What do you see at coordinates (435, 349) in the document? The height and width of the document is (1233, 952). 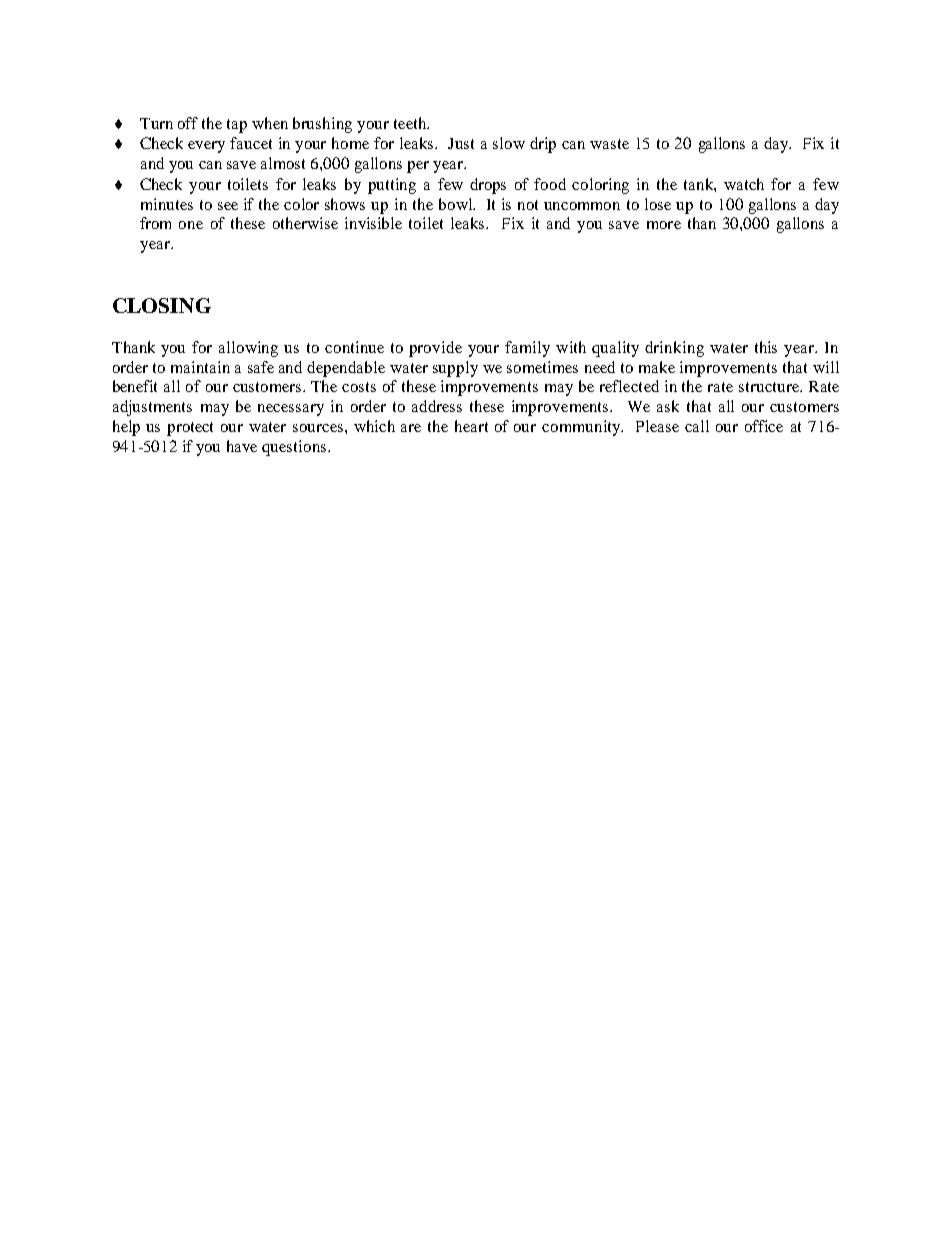 I see `provide` at bounding box center [435, 349].
